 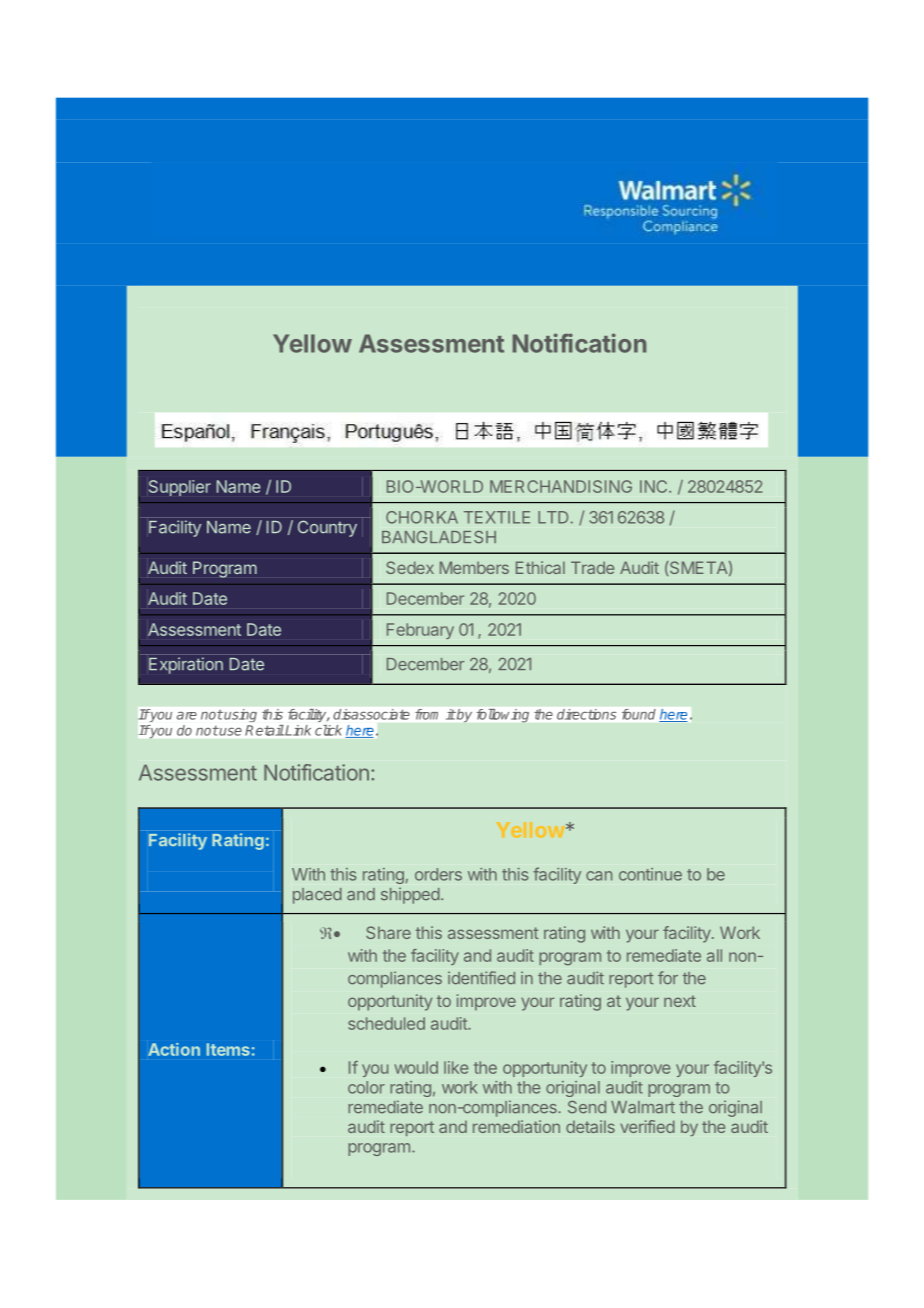 What do you see at coordinates (317, 896) in the screenshot?
I see `placed` at bounding box center [317, 896].
